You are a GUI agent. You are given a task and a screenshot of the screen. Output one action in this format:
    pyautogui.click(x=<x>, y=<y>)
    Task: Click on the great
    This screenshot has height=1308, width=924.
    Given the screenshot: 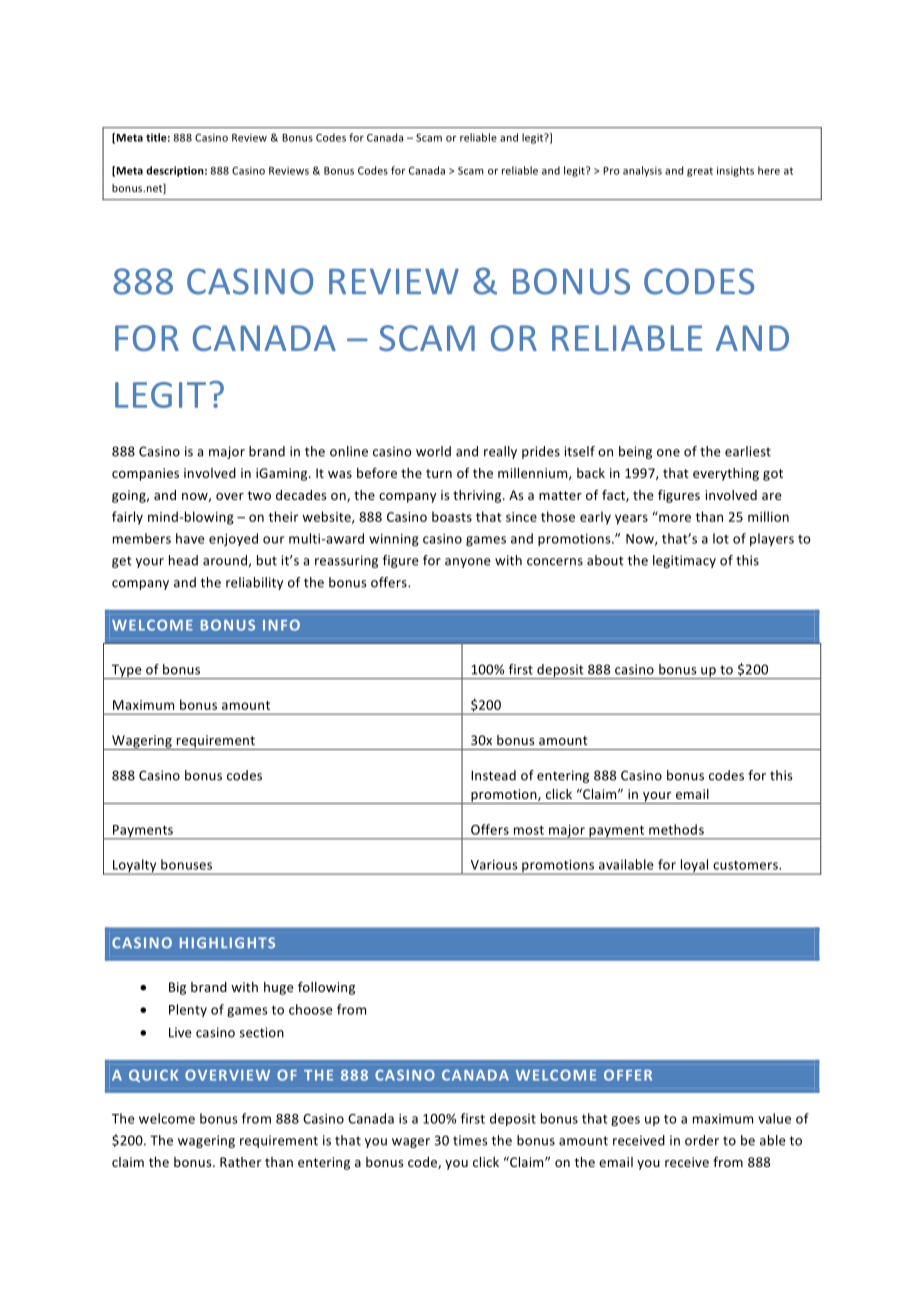 What is the action you would take?
    pyautogui.click(x=700, y=172)
